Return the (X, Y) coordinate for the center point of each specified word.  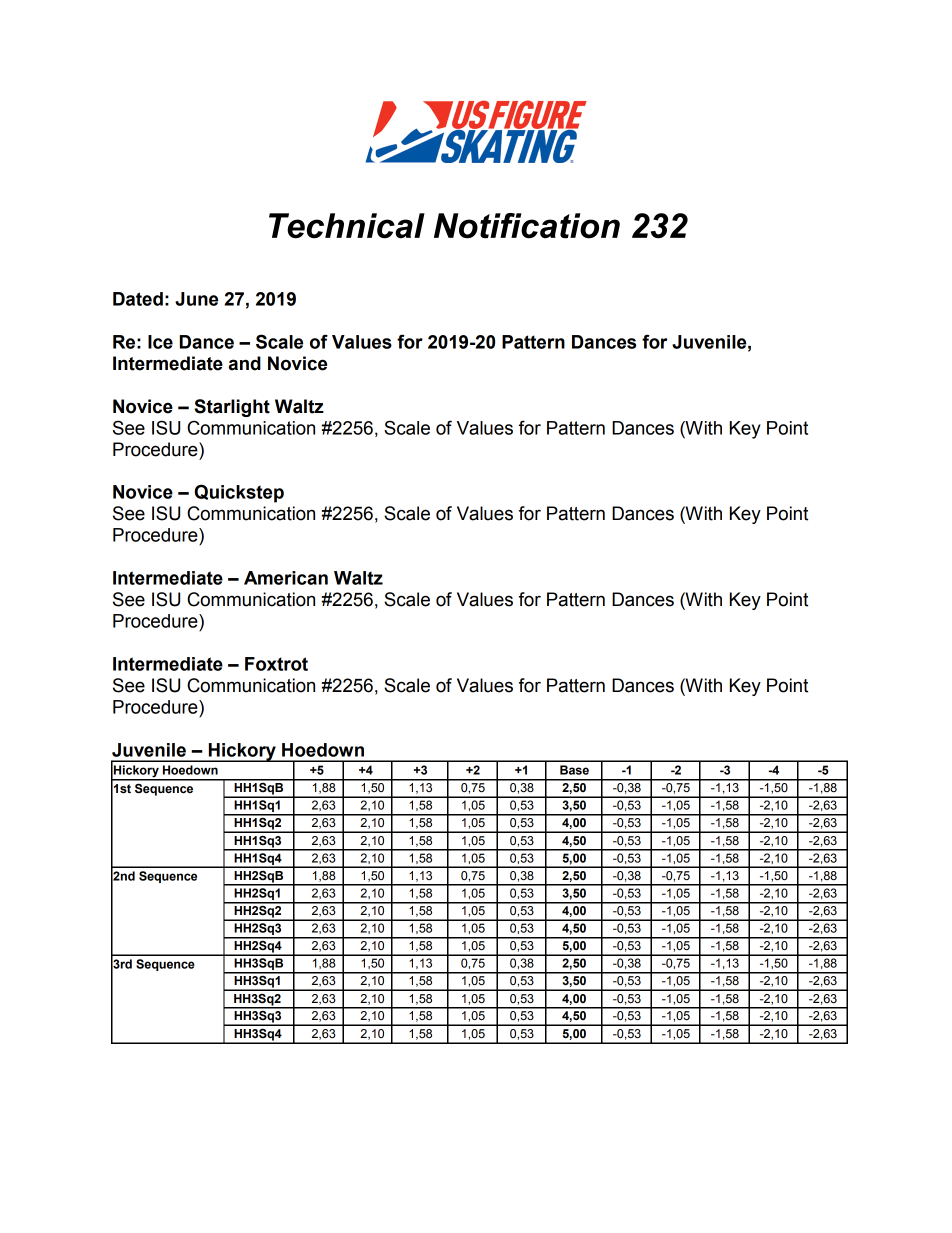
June (196, 299)
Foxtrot (276, 664)
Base (574, 770)
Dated (138, 299)
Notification (527, 226)
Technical (347, 226)
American (286, 578)
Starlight (232, 408)
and (245, 363)
